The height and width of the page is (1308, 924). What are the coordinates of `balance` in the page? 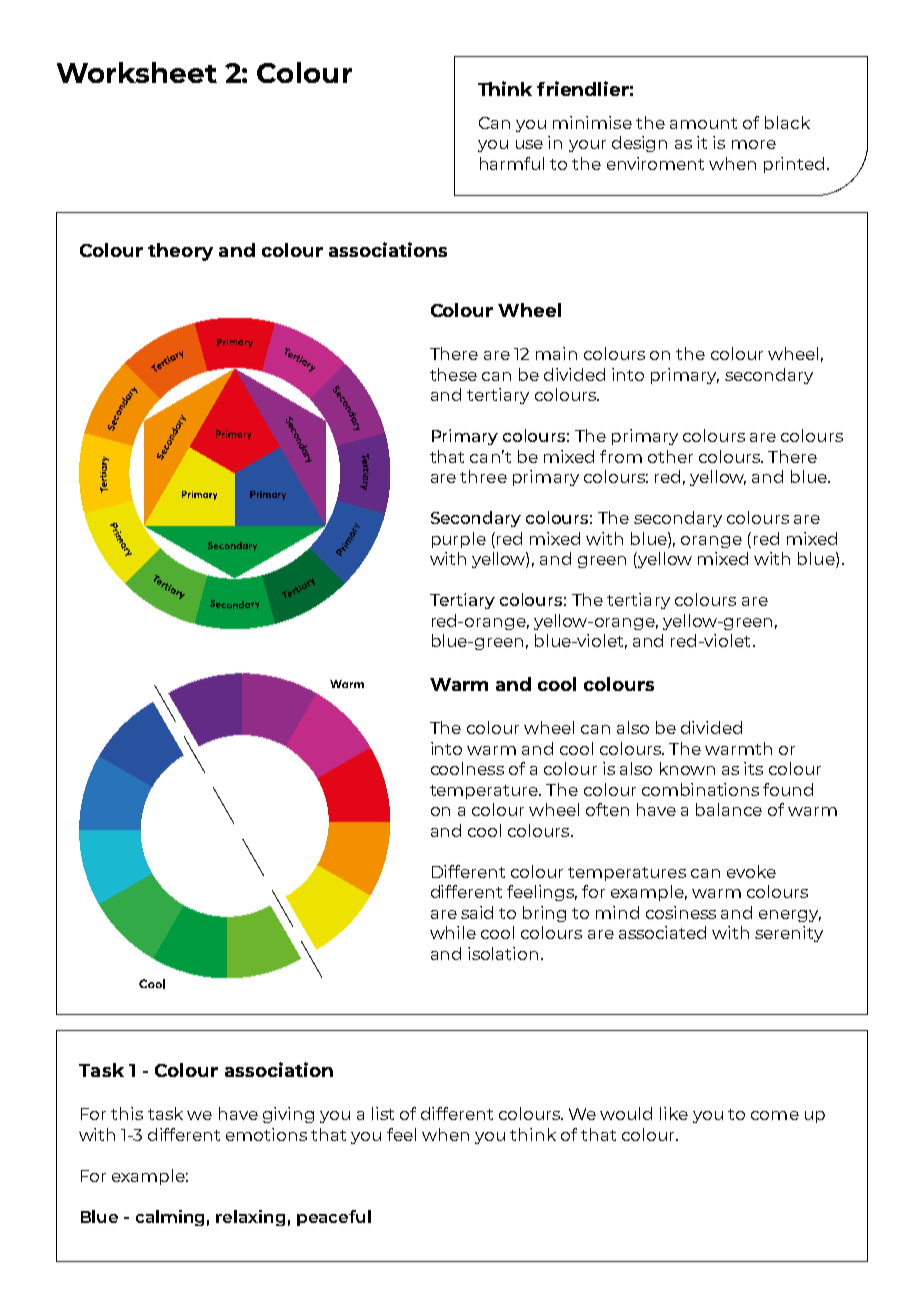 It's located at (729, 809).
